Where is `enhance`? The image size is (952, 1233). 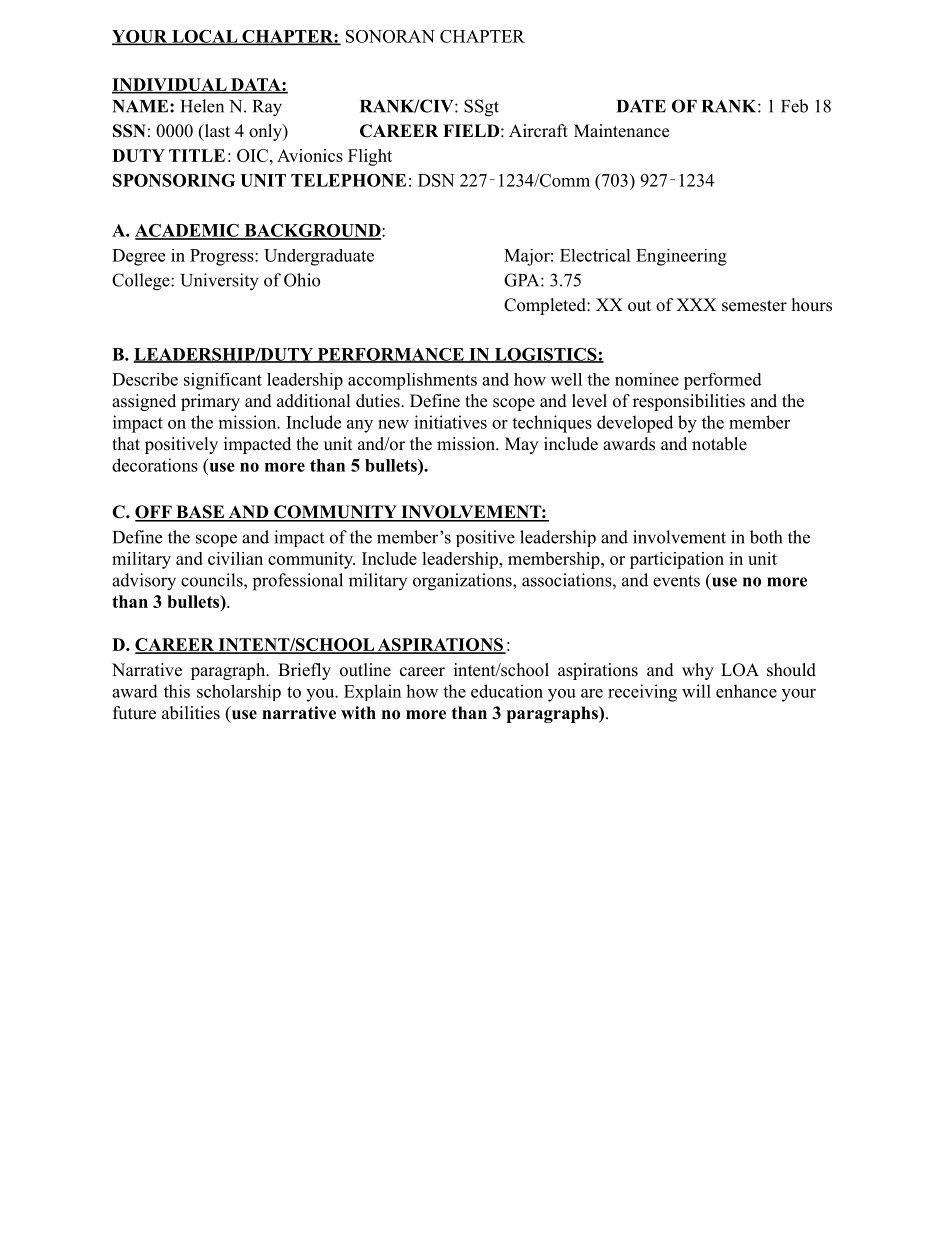
enhance is located at coordinates (746, 691).
